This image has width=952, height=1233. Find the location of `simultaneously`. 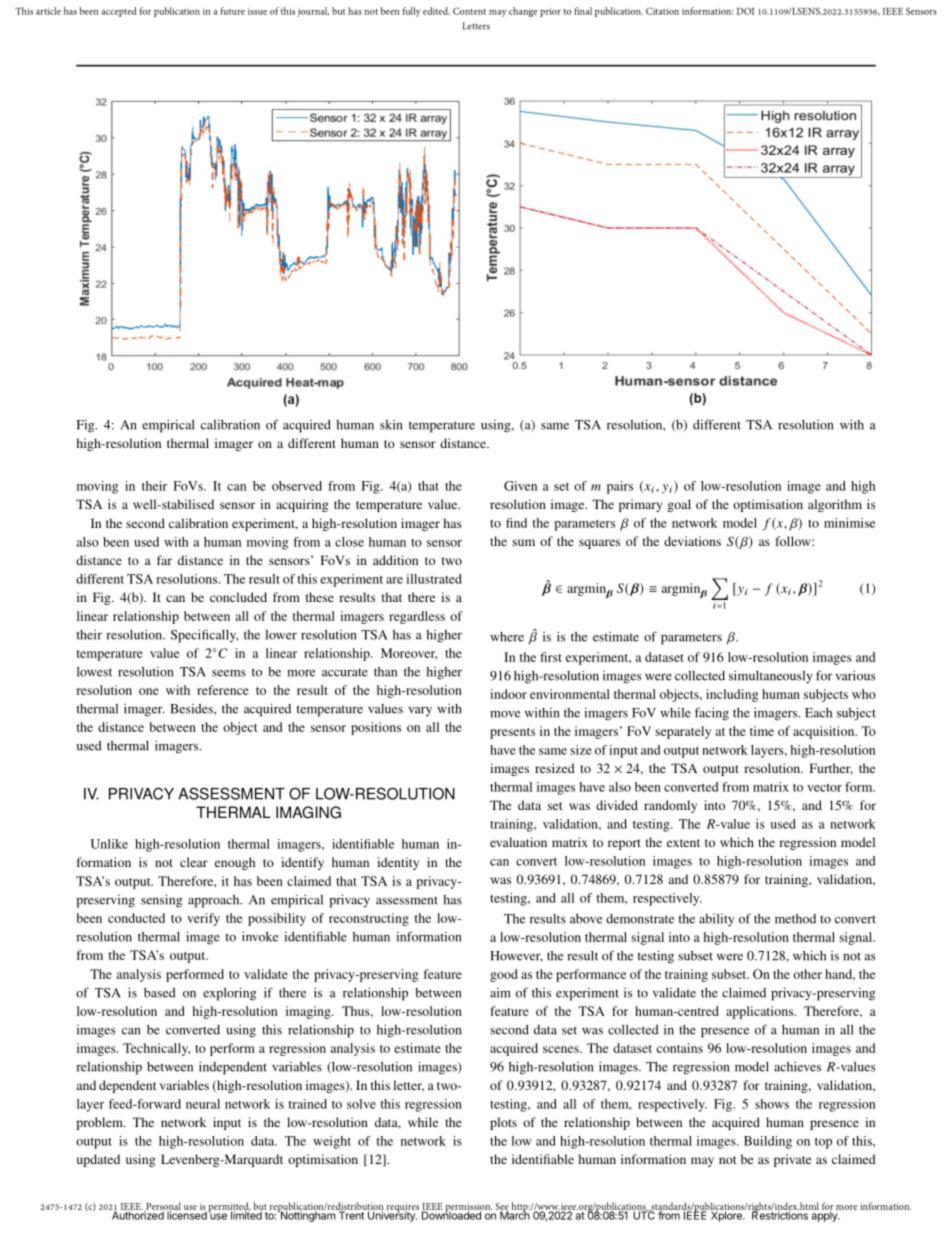

simultaneously is located at coordinates (771, 677).
